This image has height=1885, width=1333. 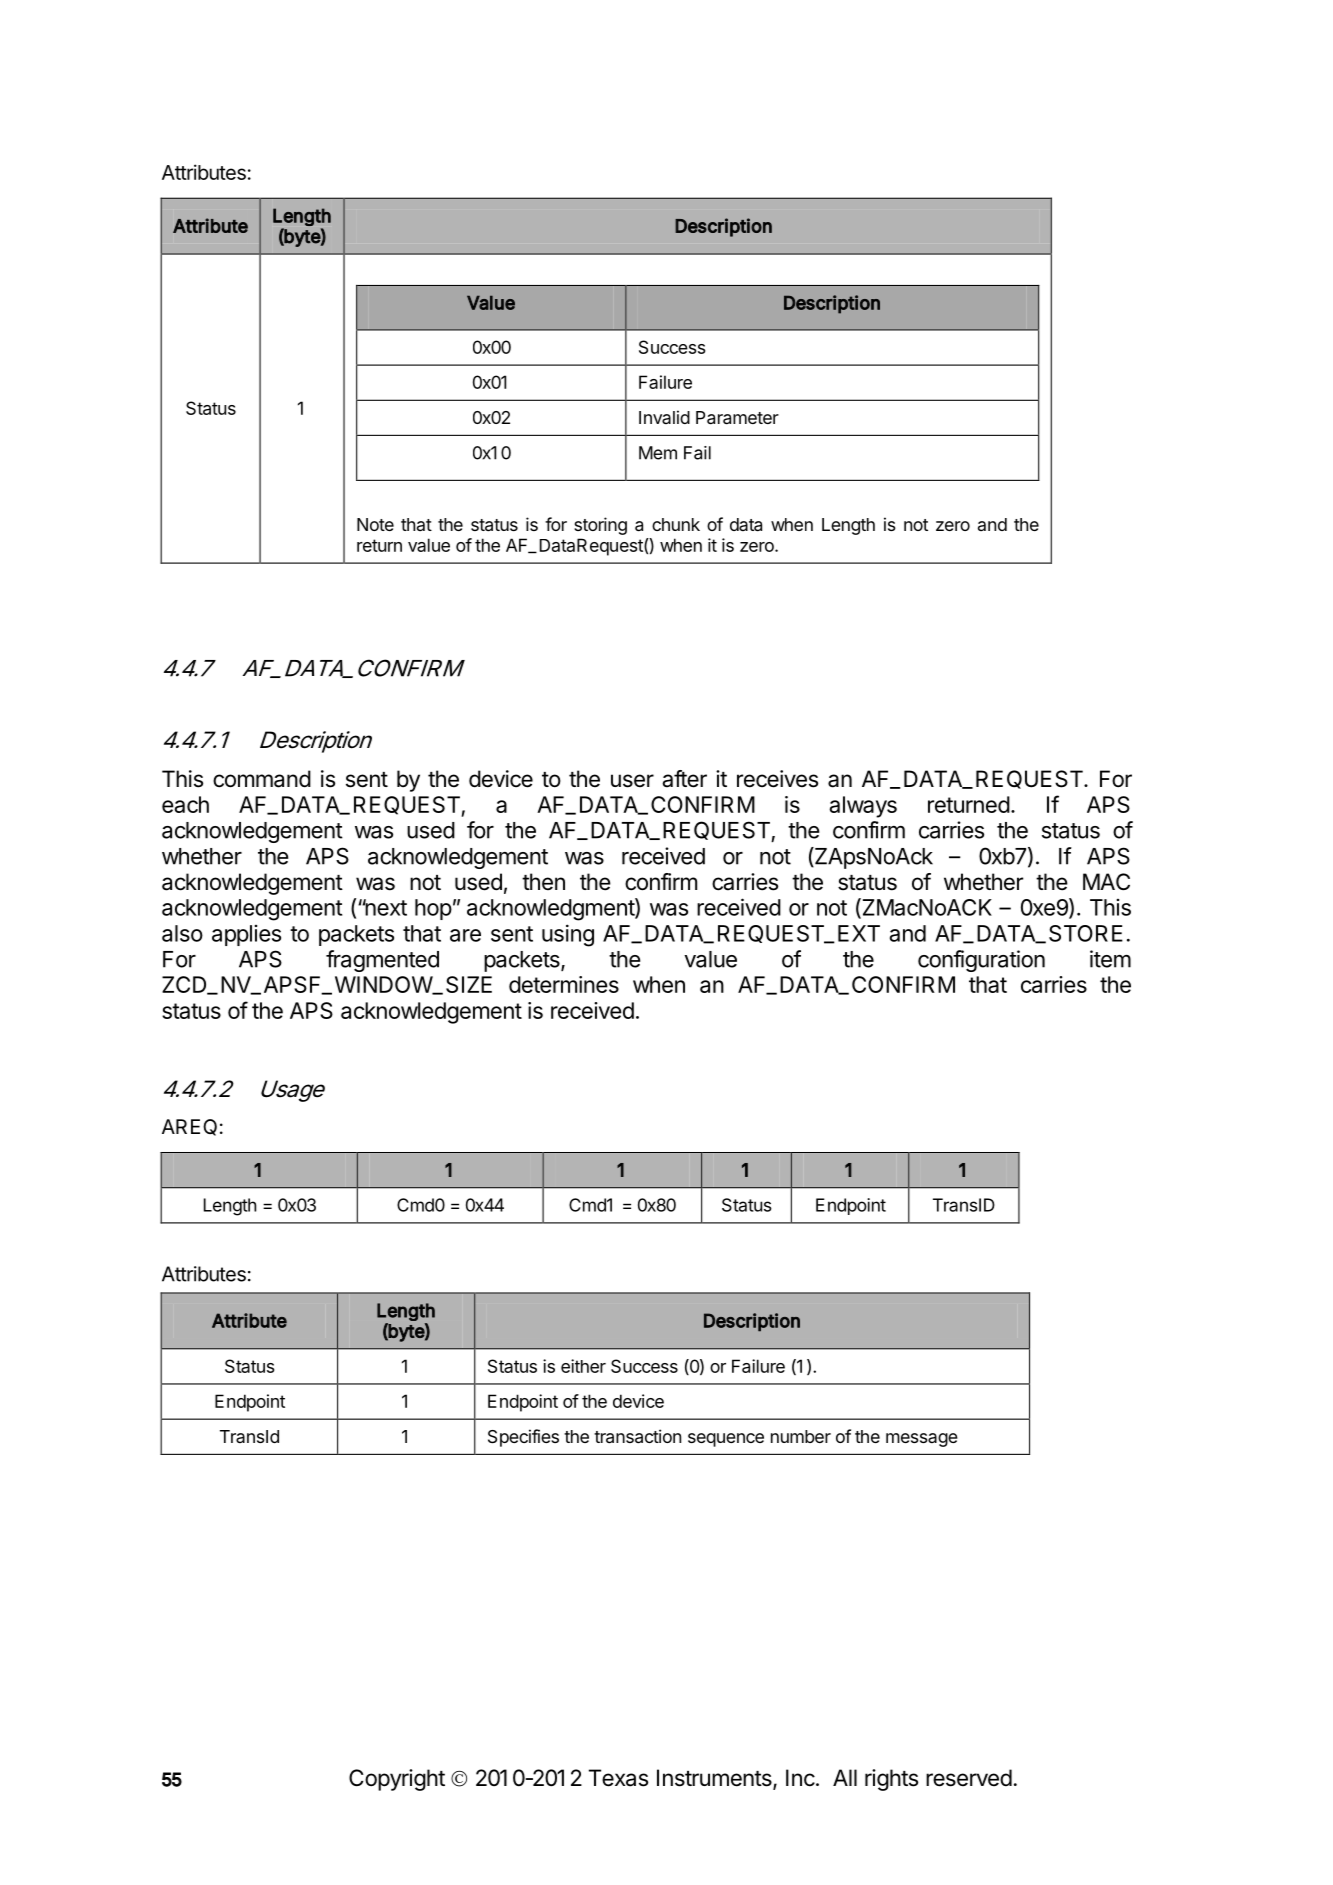 What do you see at coordinates (637, 1436) in the image?
I see `transaction` at bounding box center [637, 1436].
